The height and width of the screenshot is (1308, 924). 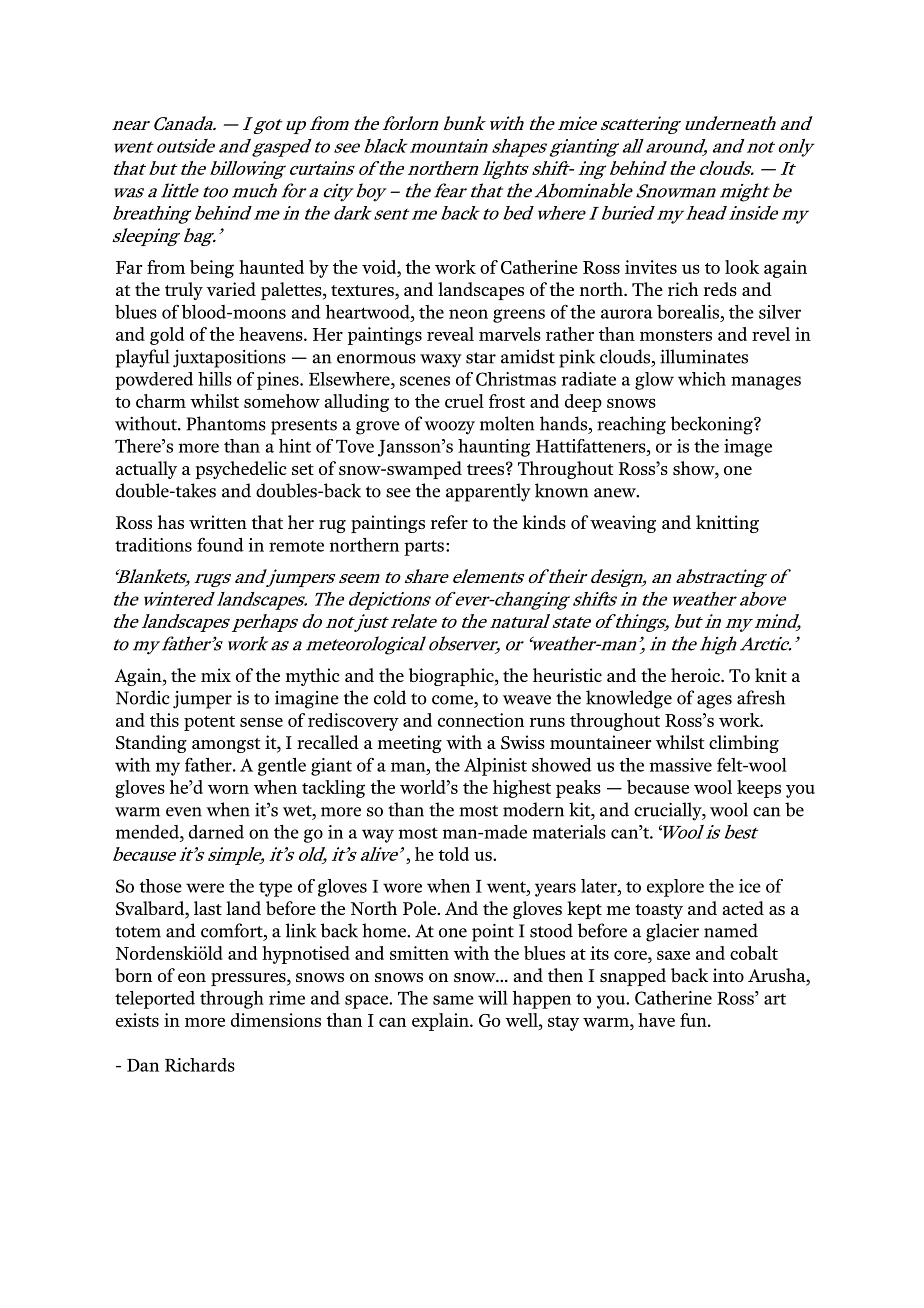 I want to click on Dan, so click(x=143, y=1065).
